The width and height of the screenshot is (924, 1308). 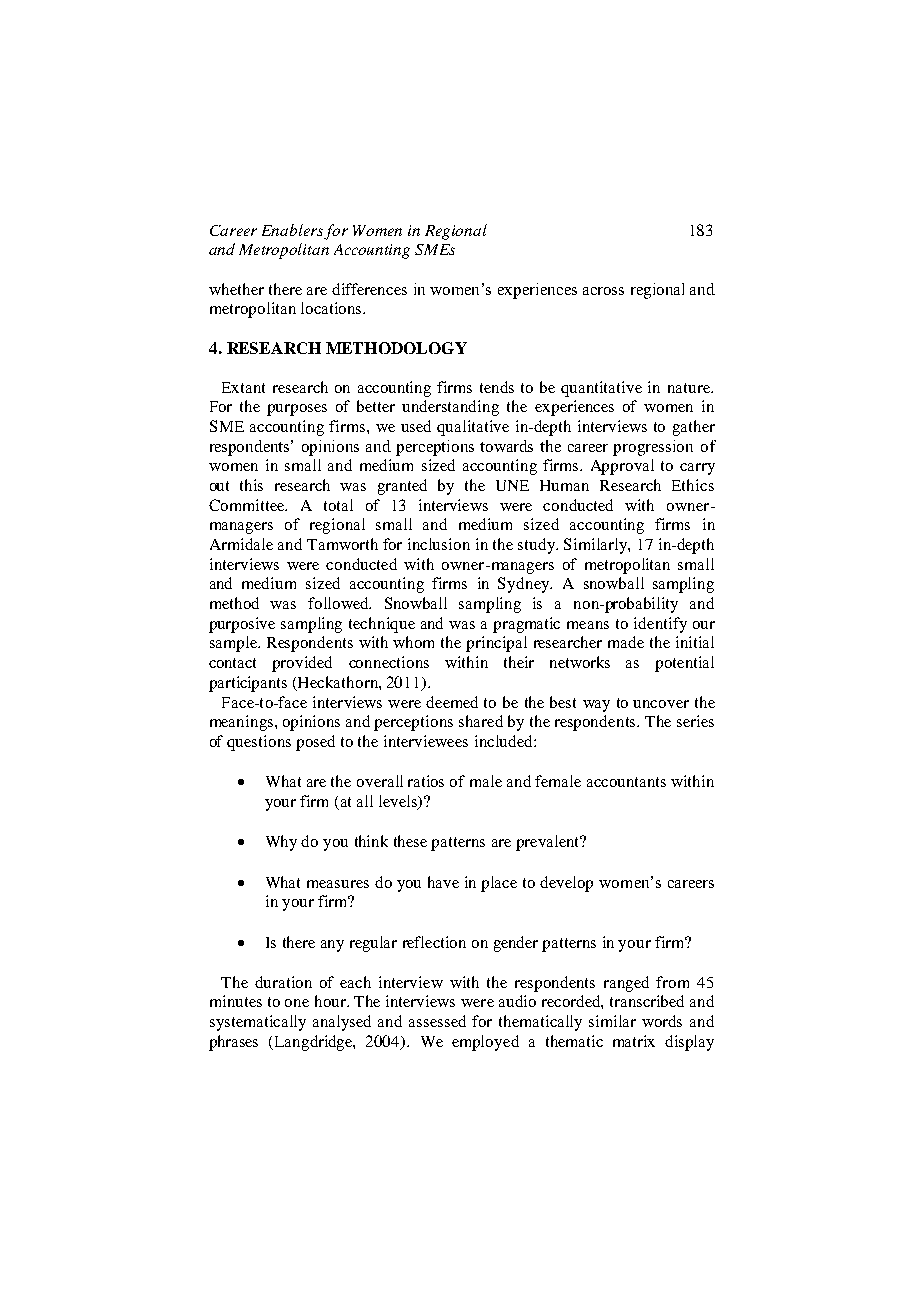 What do you see at coordinates (647, 1001) in the screenshot?
I see `transcribed` at bounding box center [647, 1001].
